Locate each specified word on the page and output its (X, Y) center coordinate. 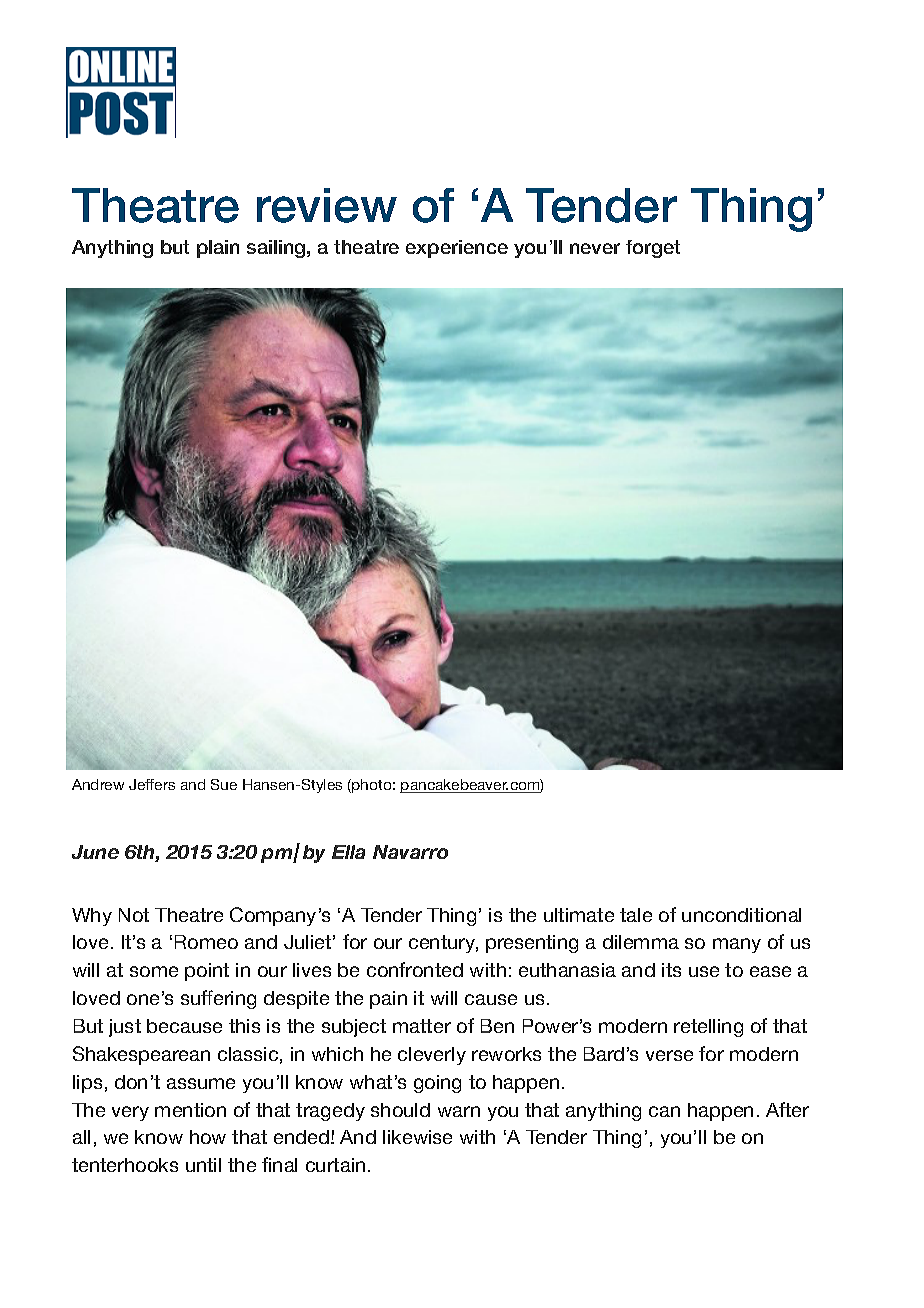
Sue (224, 784)
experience (457, 249)
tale (636, 915)
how (208, 1137)
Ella (348, 852)
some (154, 971)
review (327, 205)
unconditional (741, 915)
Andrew (98, 784)
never (595, 248)
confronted (415, 969)
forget (653, 249)
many (737, 945)
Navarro (410, 852)
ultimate (579, 915)
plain (218, 249)
